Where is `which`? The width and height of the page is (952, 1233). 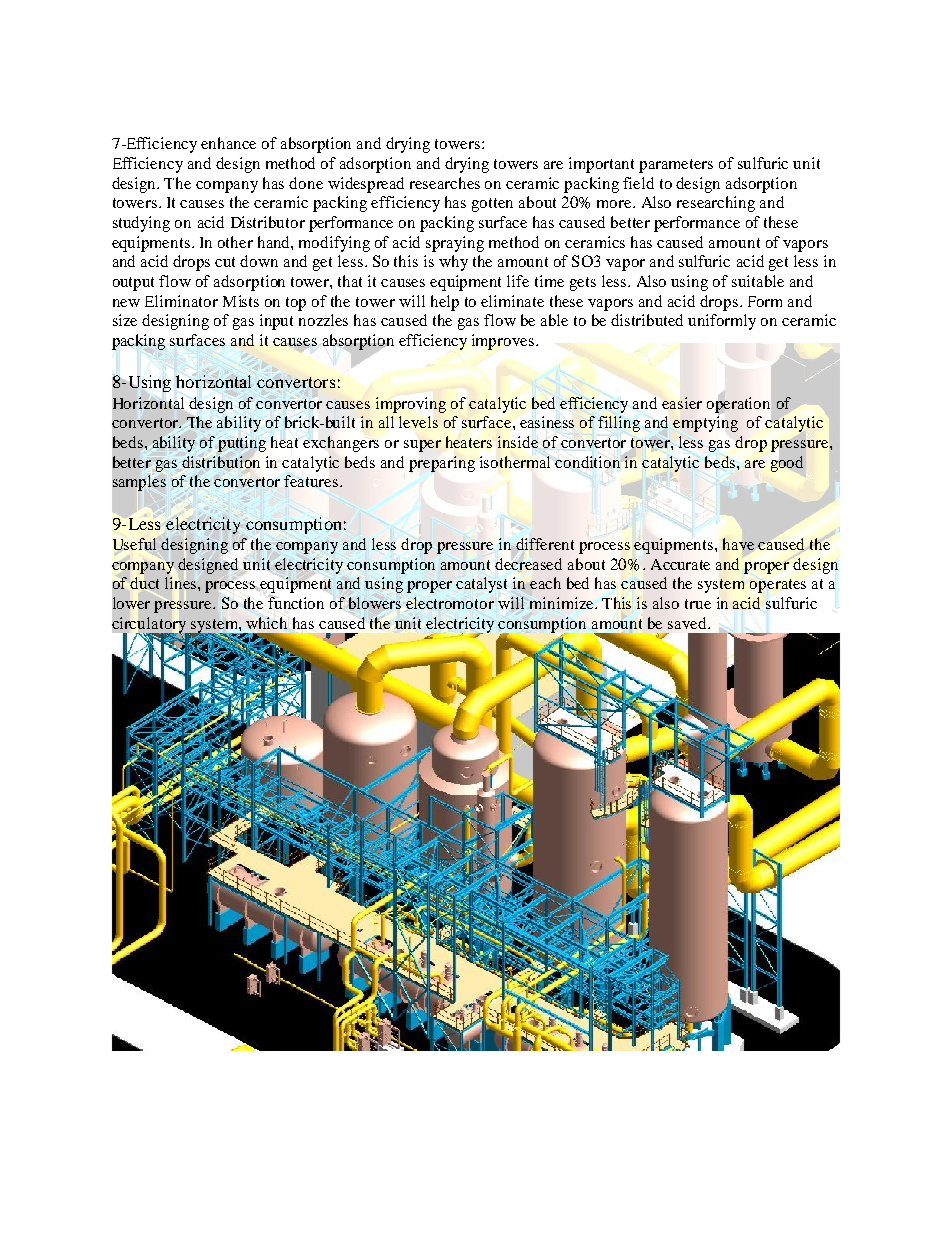 which is located at coordinates (266, 623).
